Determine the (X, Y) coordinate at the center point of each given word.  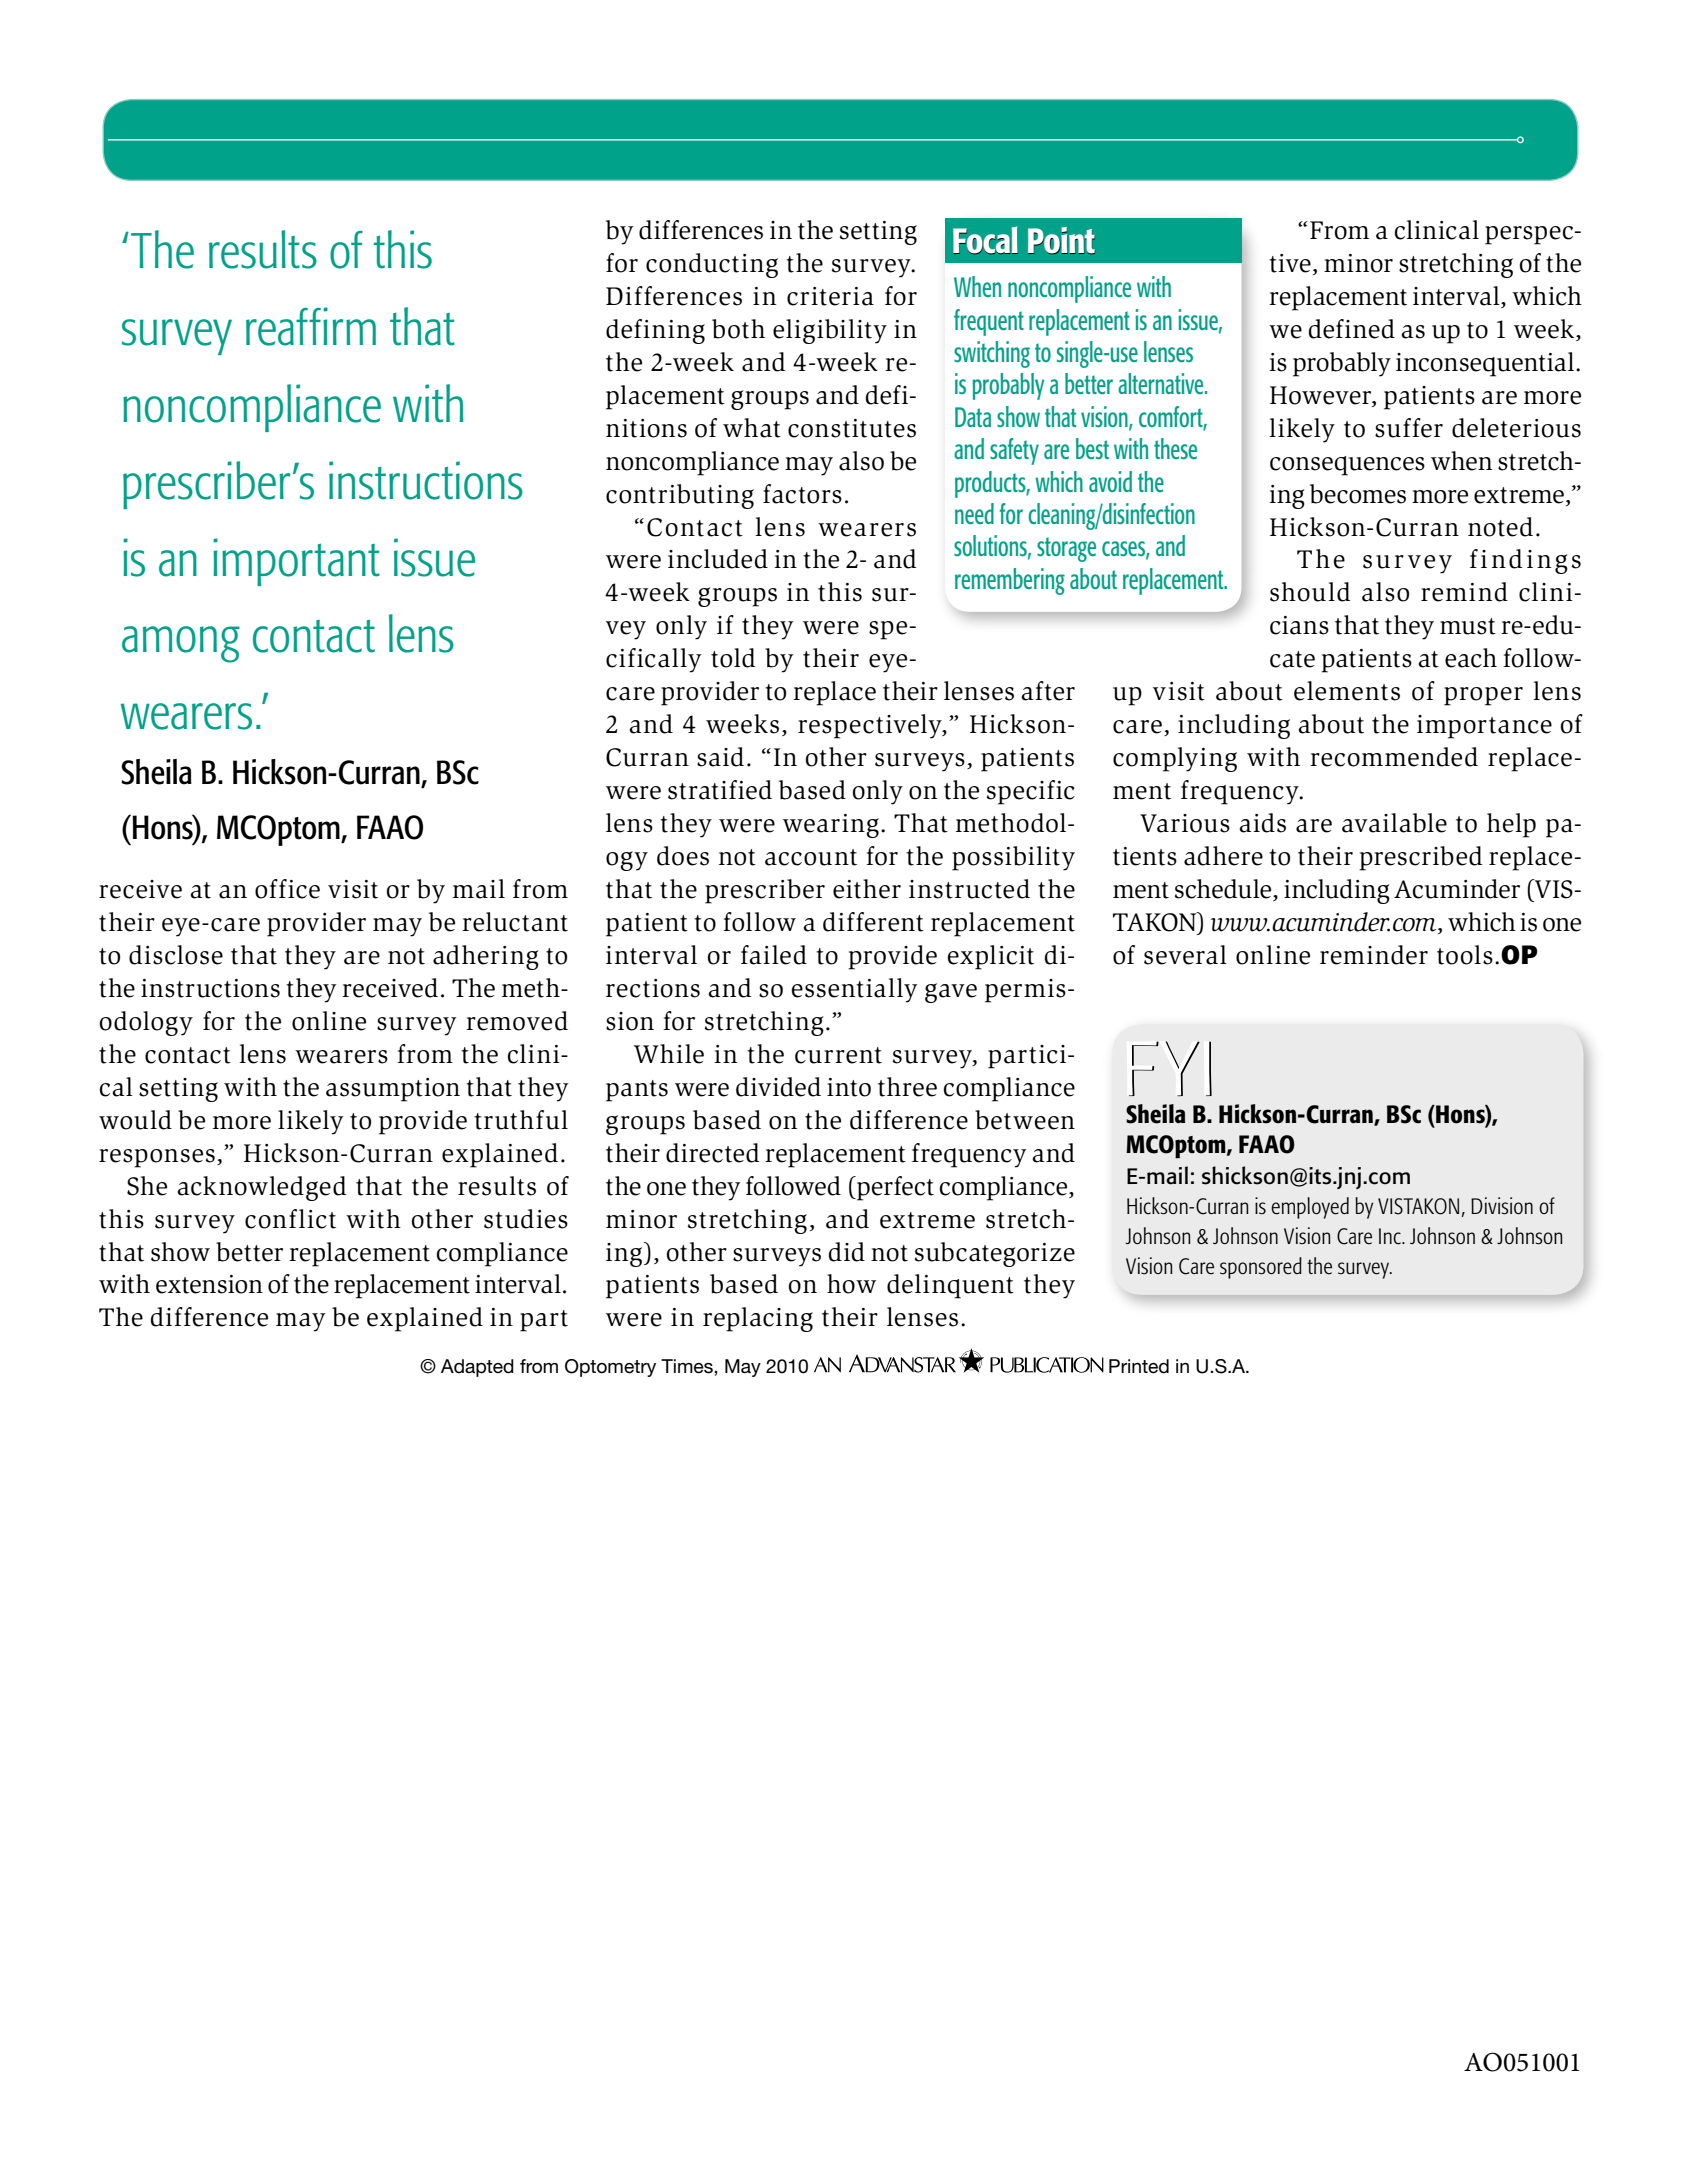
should (1310, 592)
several (1185, 955)
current (838, 1055)
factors (802, 494)
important (296, 562)
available (1394, 823)
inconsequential (1486, 364)
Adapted (477, 1368)
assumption (393, 1090)
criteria (830, 296)
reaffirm (311, 326)
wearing (831, 826)
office (287, 889)
